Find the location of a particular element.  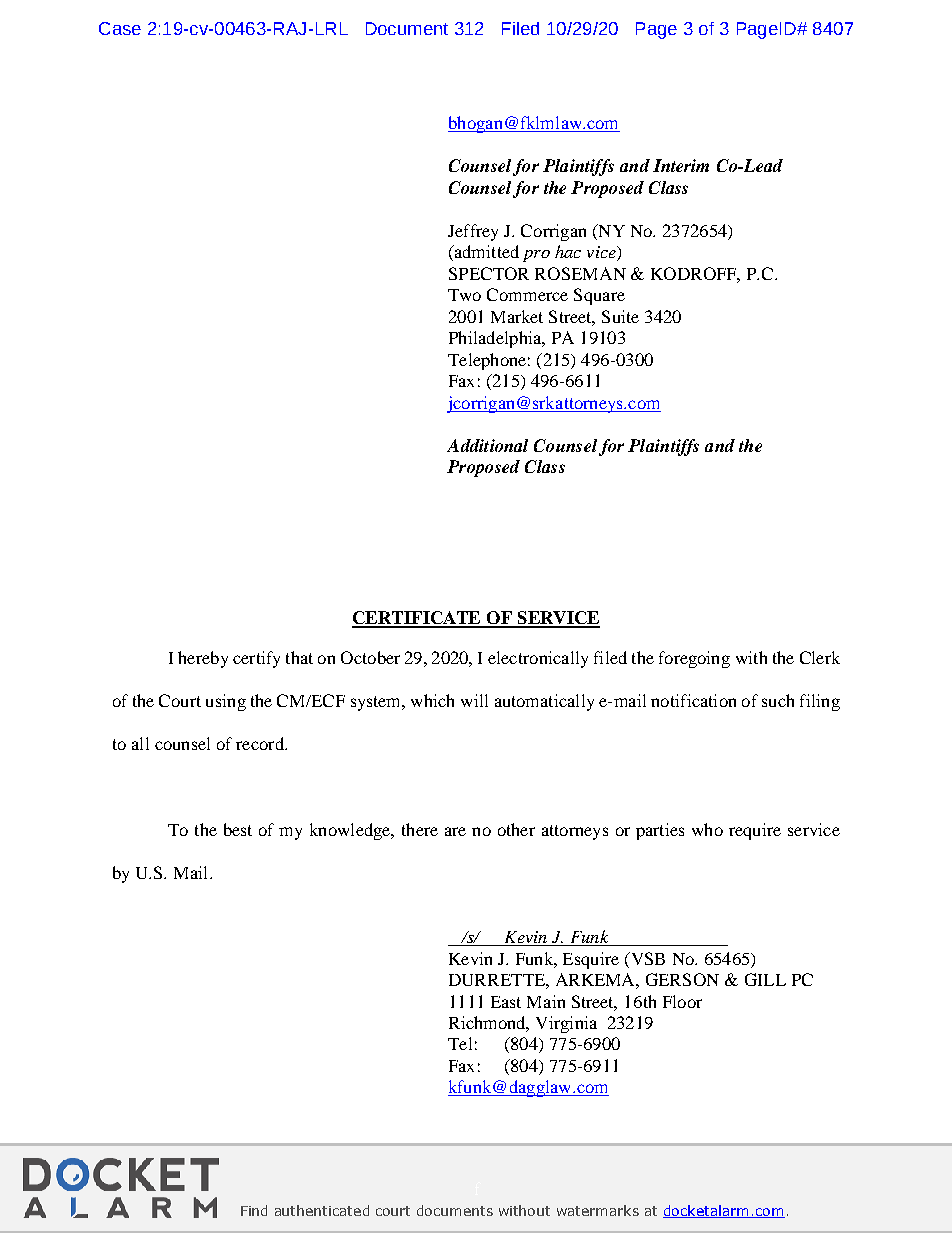

SPECTOR is located at coordinates (489, 273).
